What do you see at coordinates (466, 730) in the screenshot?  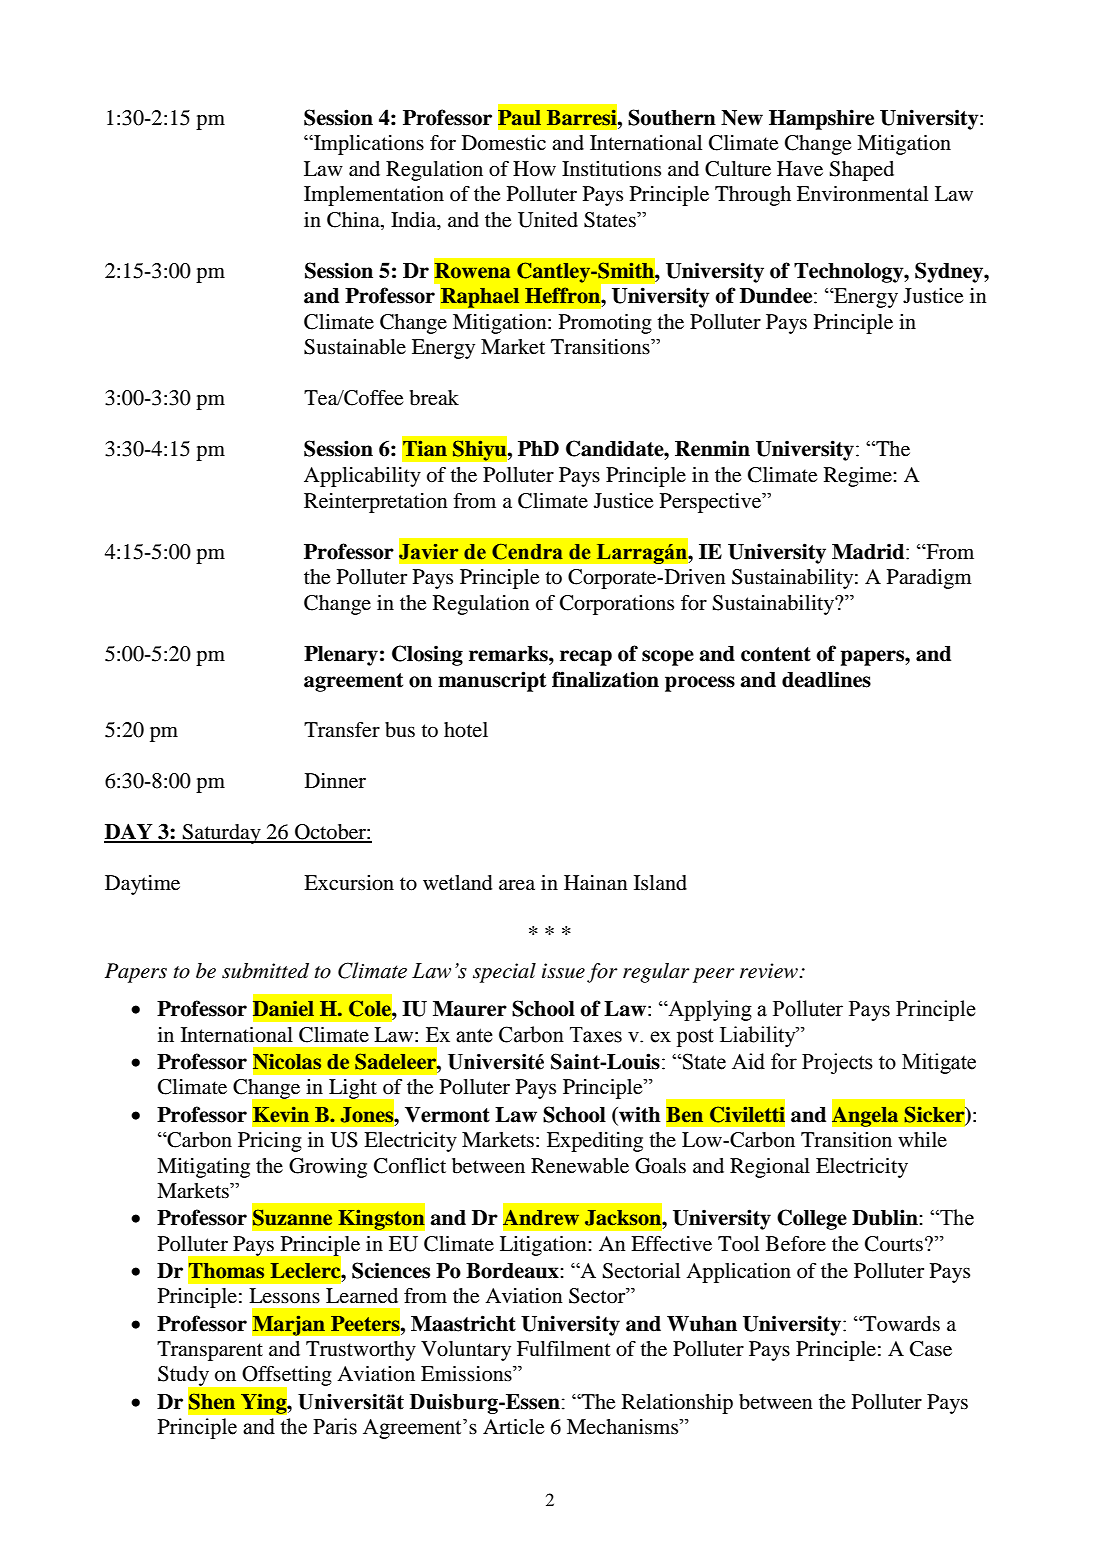 I see `hotel` at bounding box center [466, 730].
